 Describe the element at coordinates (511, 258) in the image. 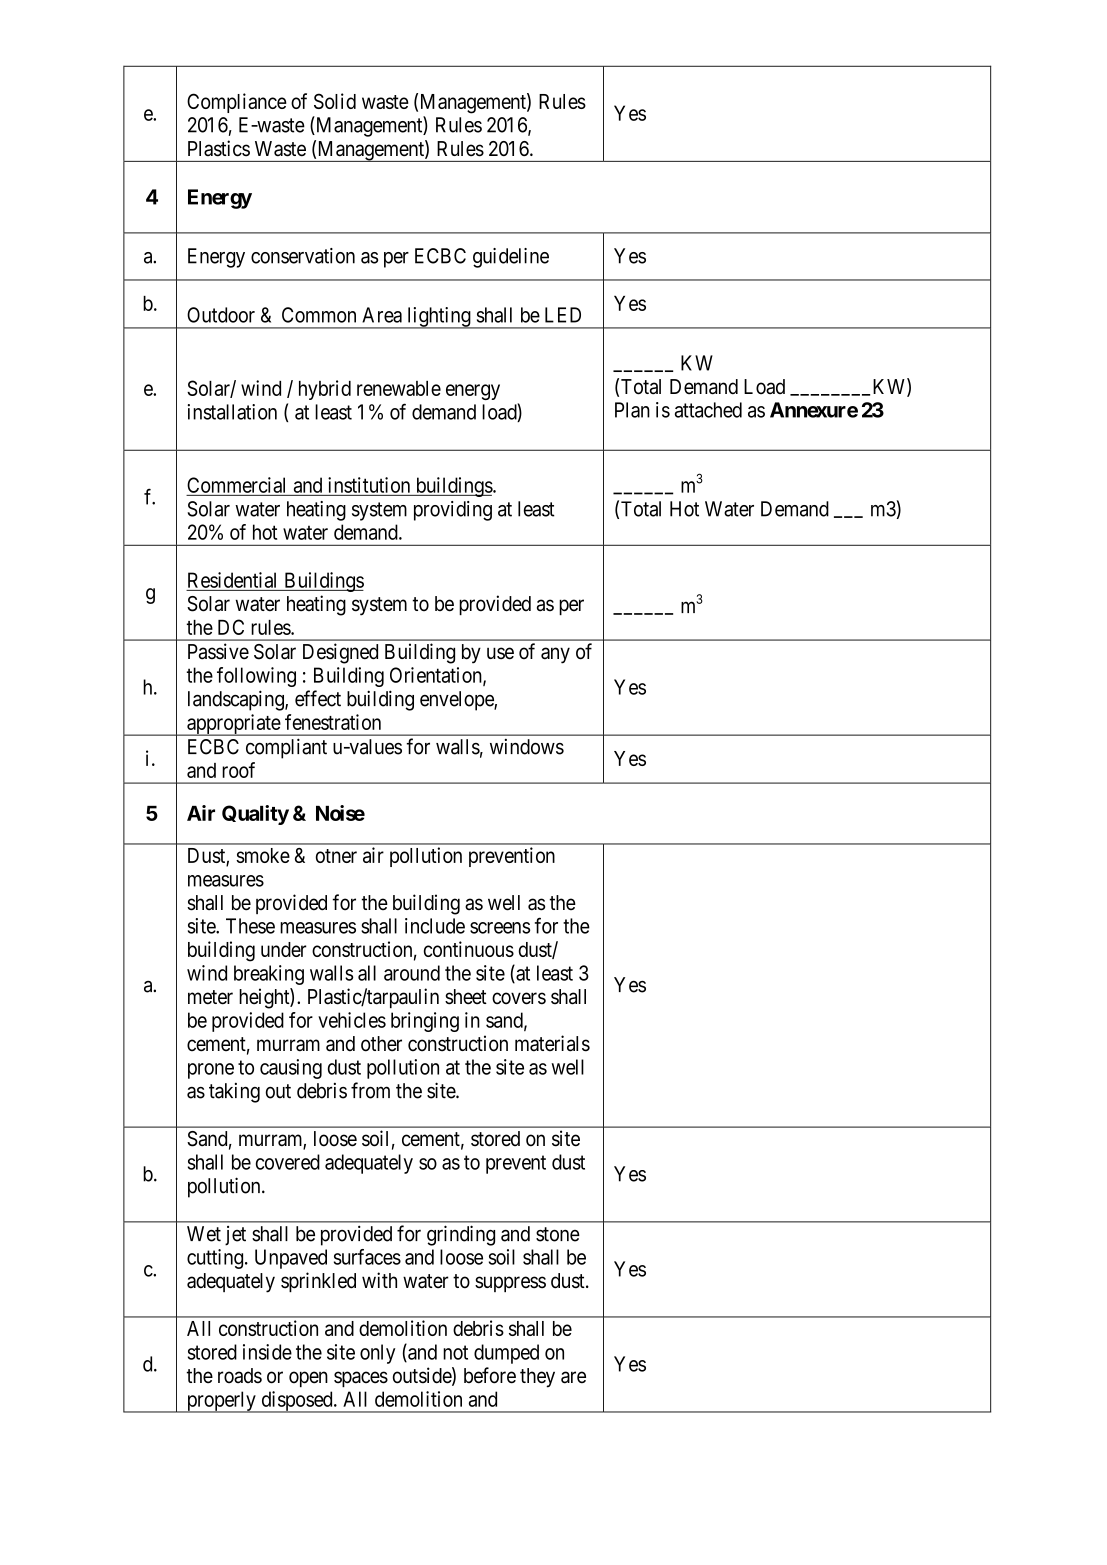

I see `guideline` at that location.
